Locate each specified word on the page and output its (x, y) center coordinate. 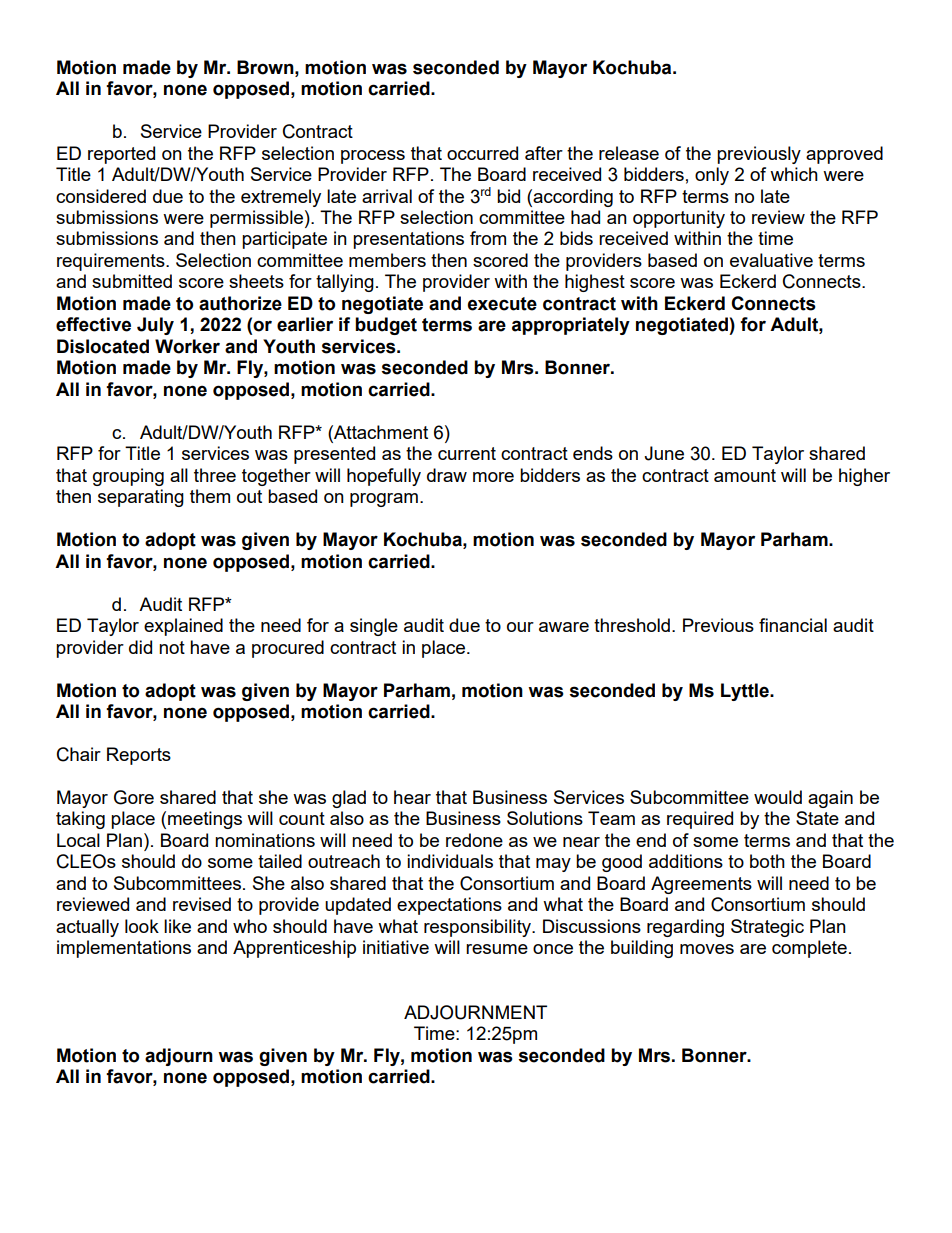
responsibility (479, 928)
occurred (482, 153)
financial (793, 625)
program (384, 500)
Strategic (767, 928)
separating (141, 498)
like (177, 926)
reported (121, 155)
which (794, 174)
